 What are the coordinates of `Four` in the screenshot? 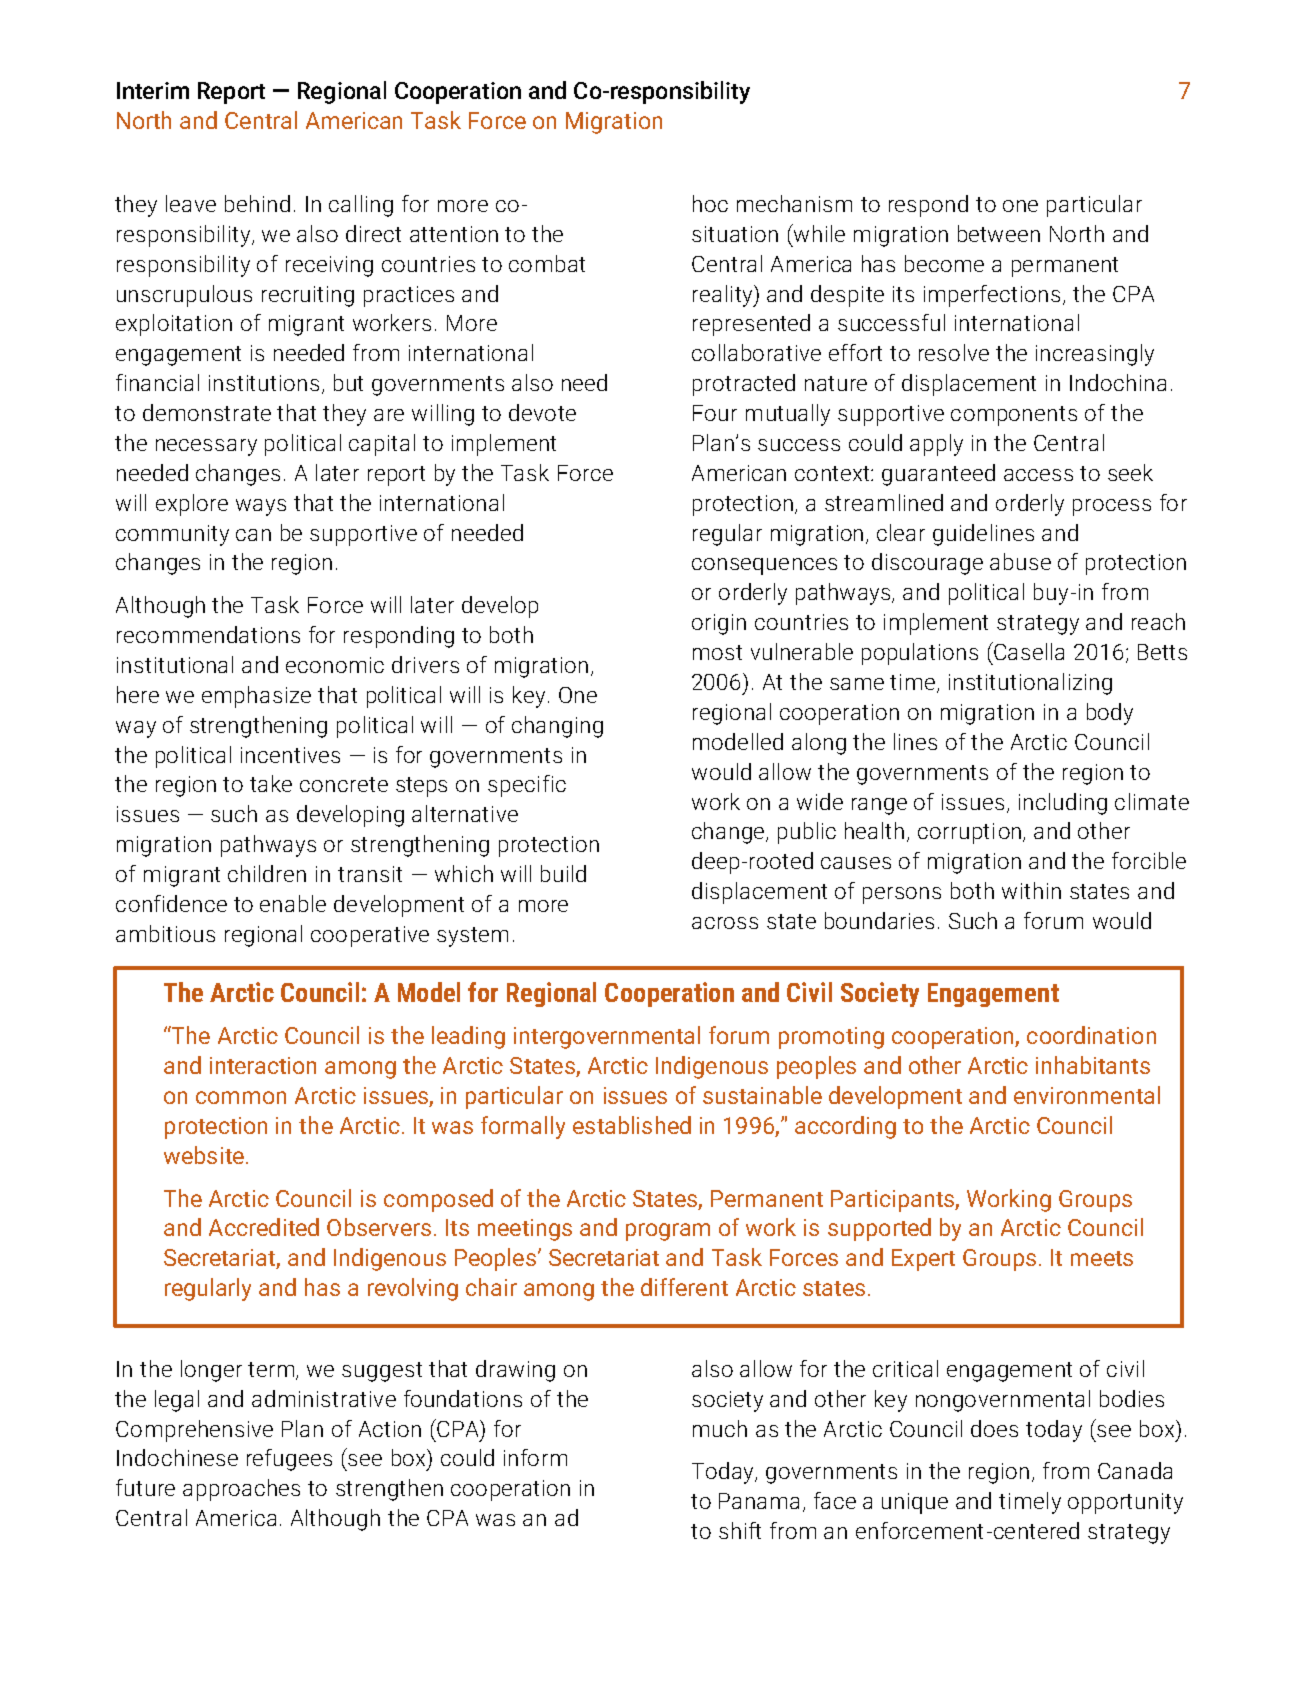 It's located at (715, 413).
